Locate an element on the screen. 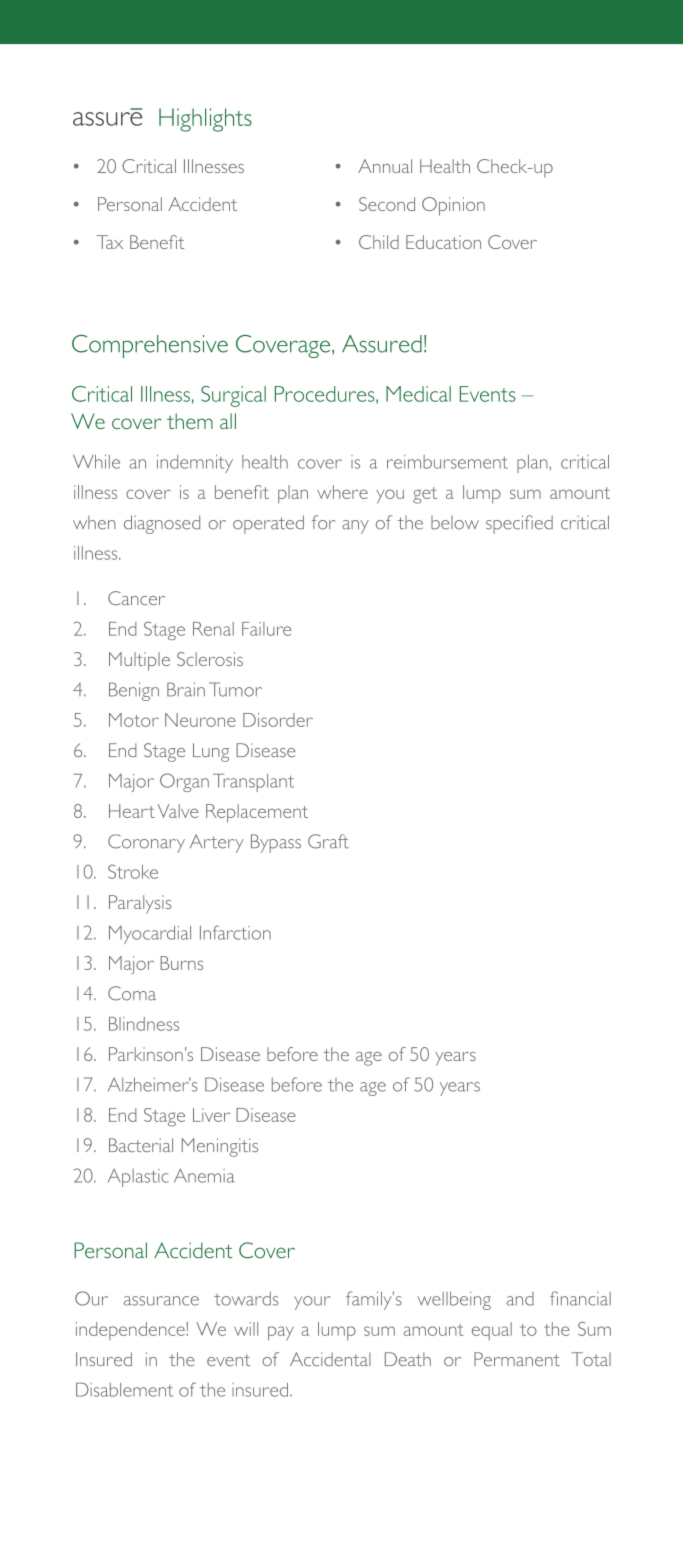  Annual is located at coordinates (385, 166).
